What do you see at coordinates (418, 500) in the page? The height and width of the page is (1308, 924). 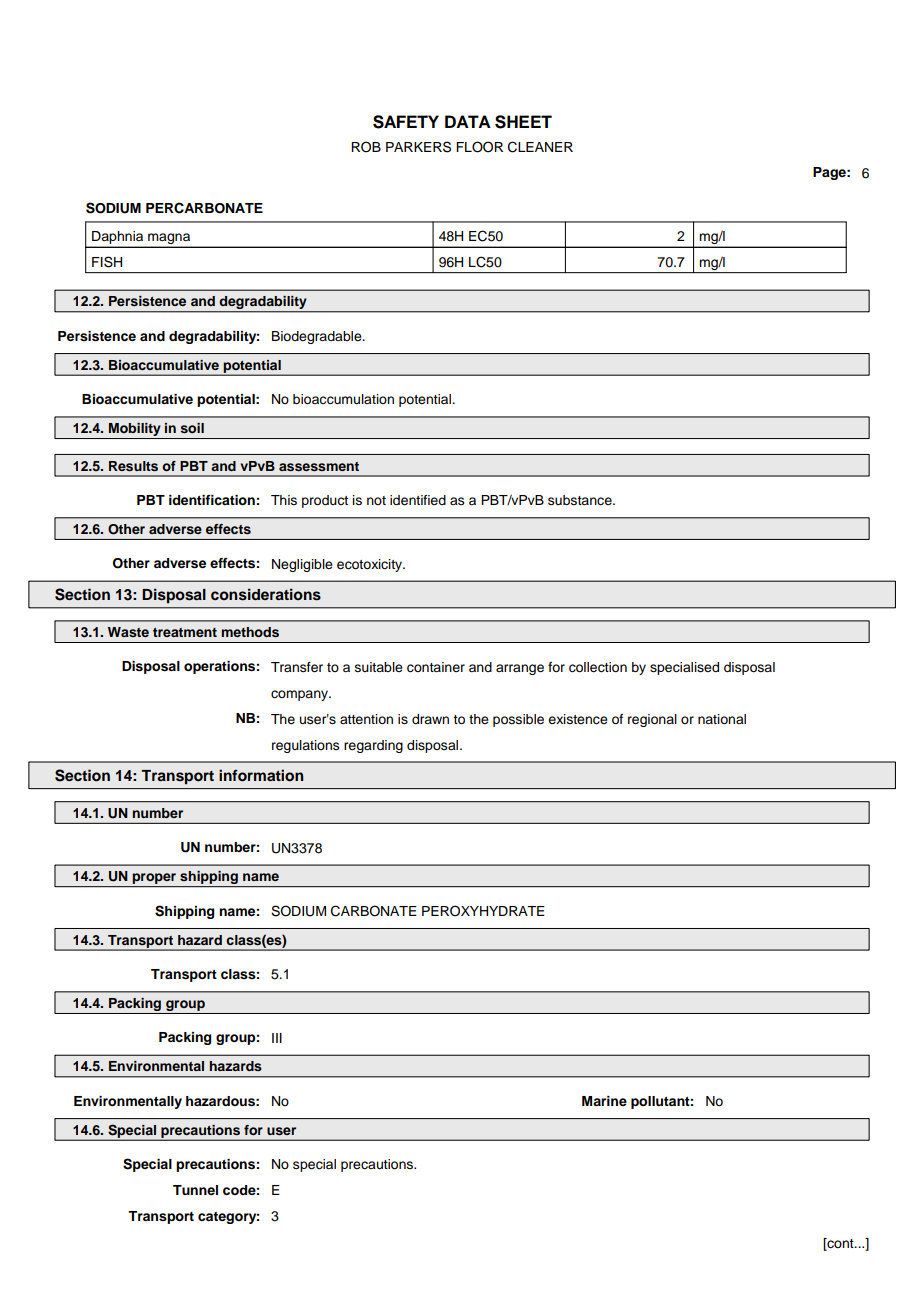 I see `identified` at bounding box center [418, 500].
